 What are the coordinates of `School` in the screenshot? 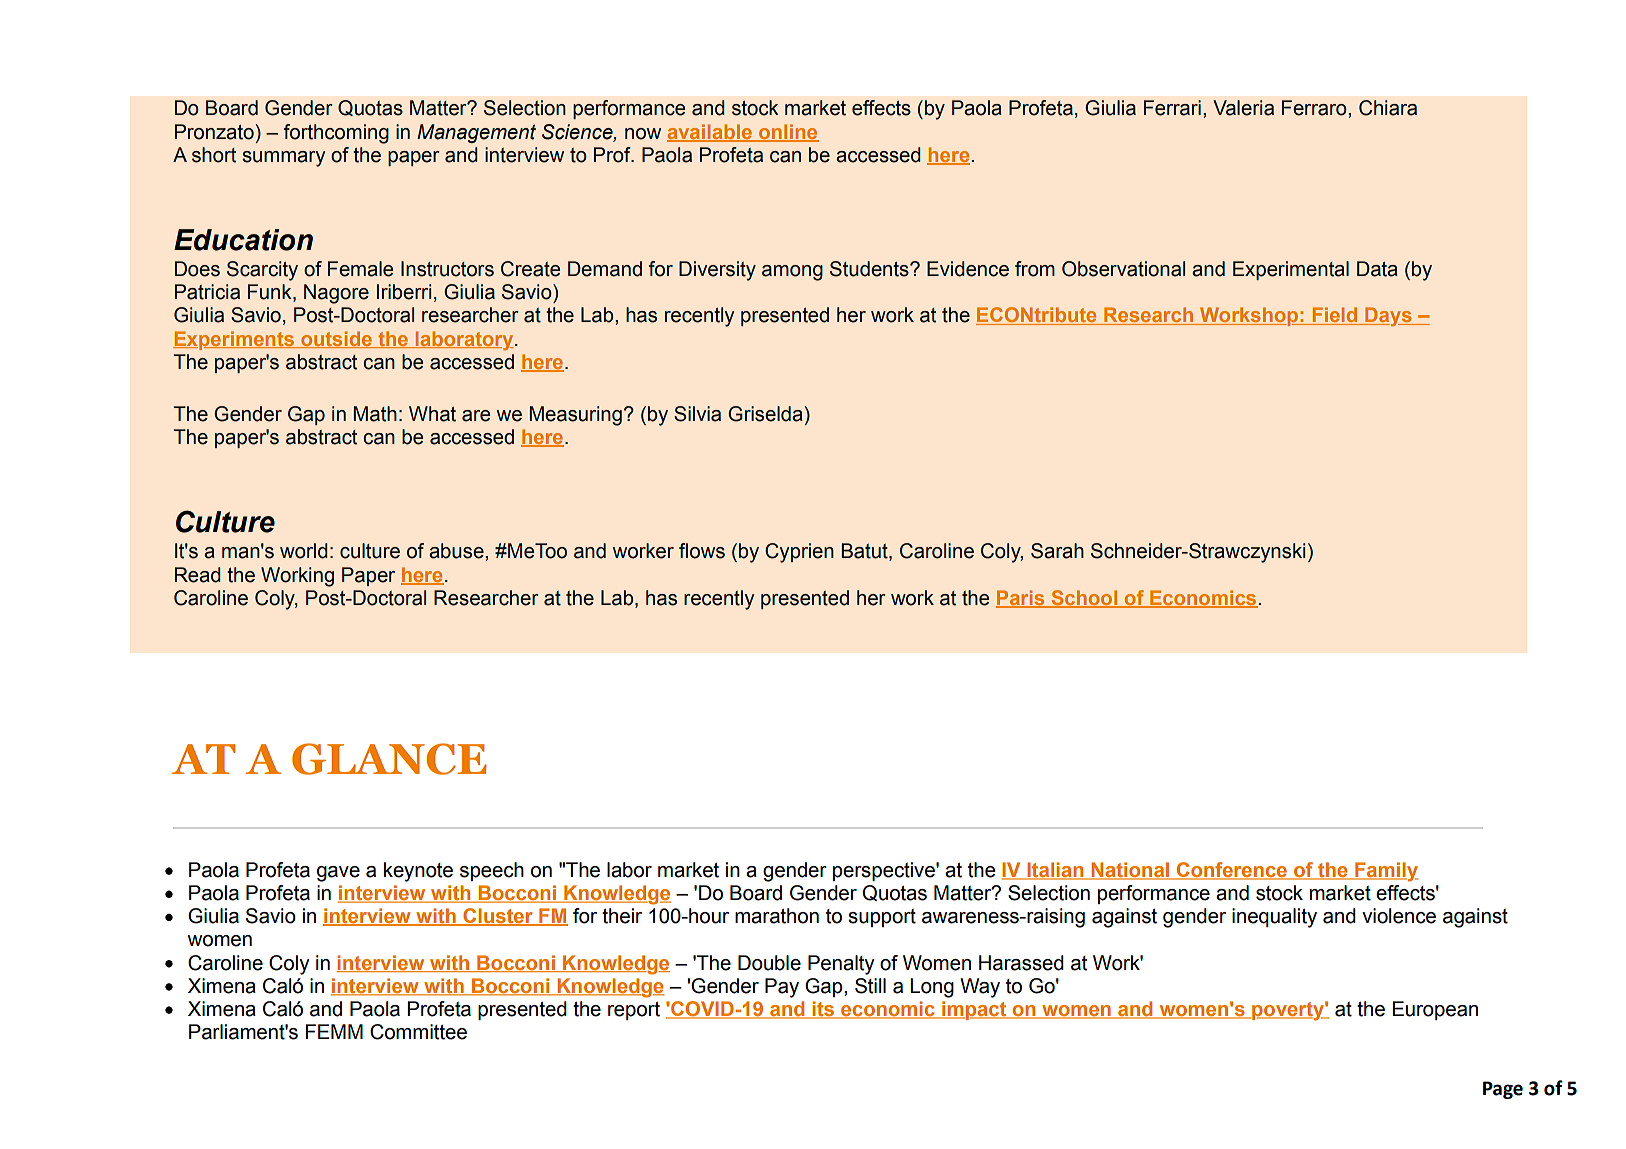 It's located at (1084, 598).
